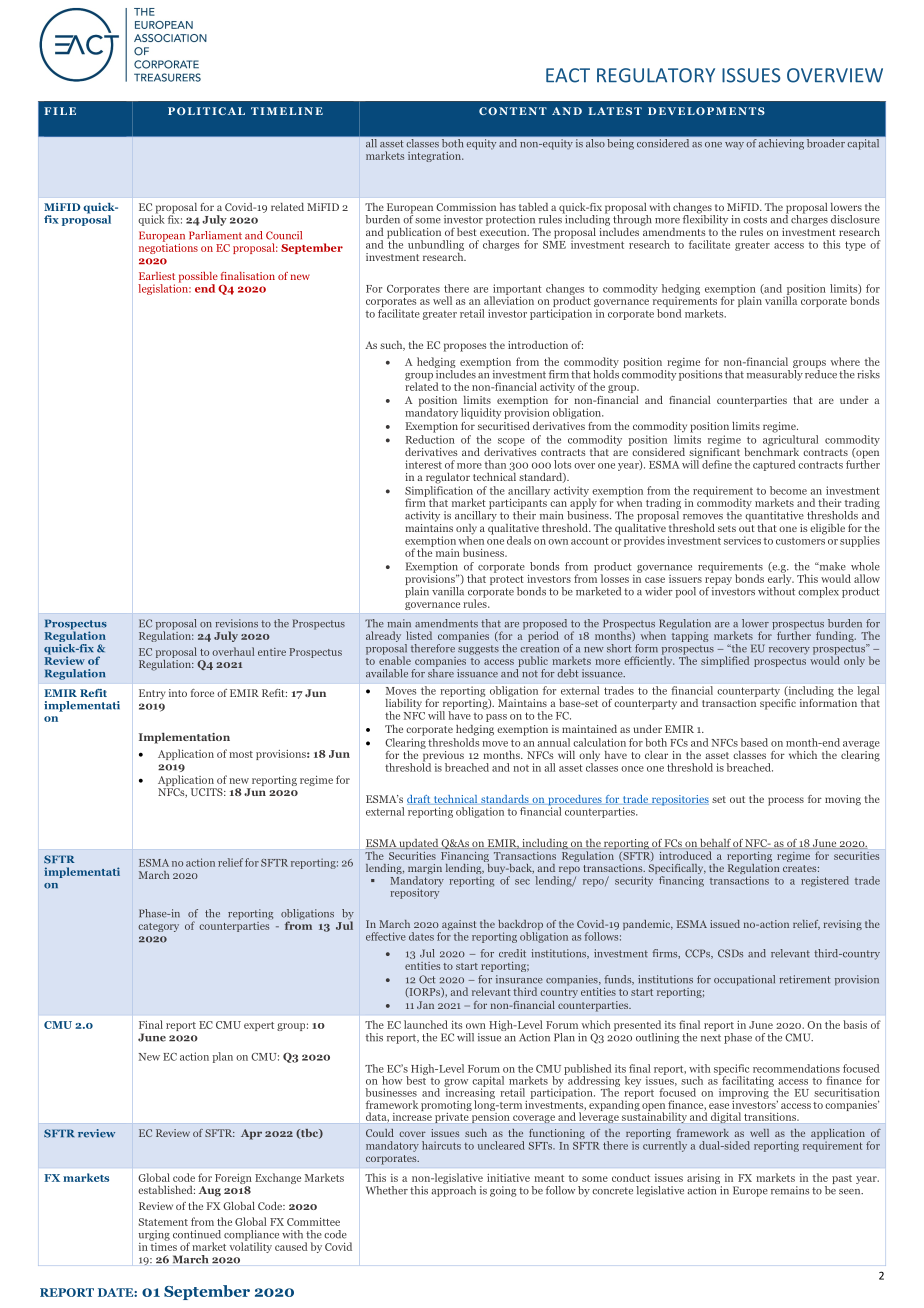 The width and height of the image is (924, 1308). What do you see at coordinates (503, 1191) in the image?
I see `going` at bounding box center [503, 1191].
